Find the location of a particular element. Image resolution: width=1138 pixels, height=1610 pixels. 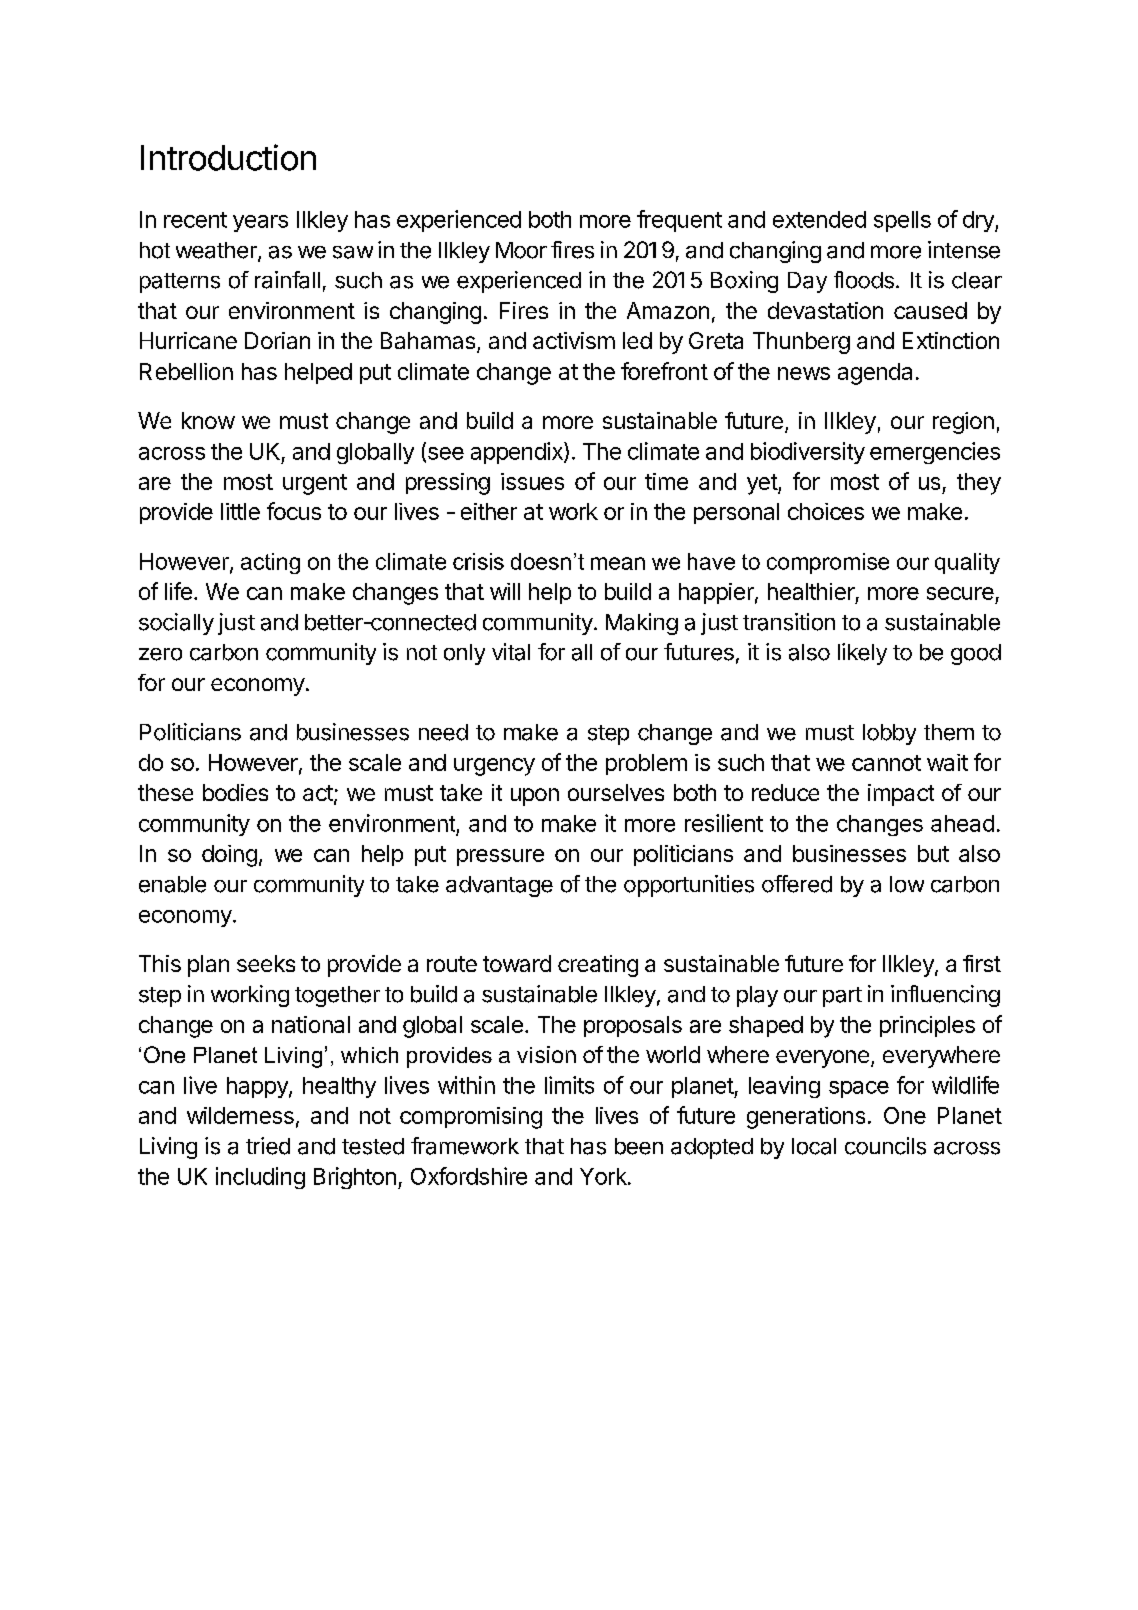

zero is located at coordinates (160, 654).
